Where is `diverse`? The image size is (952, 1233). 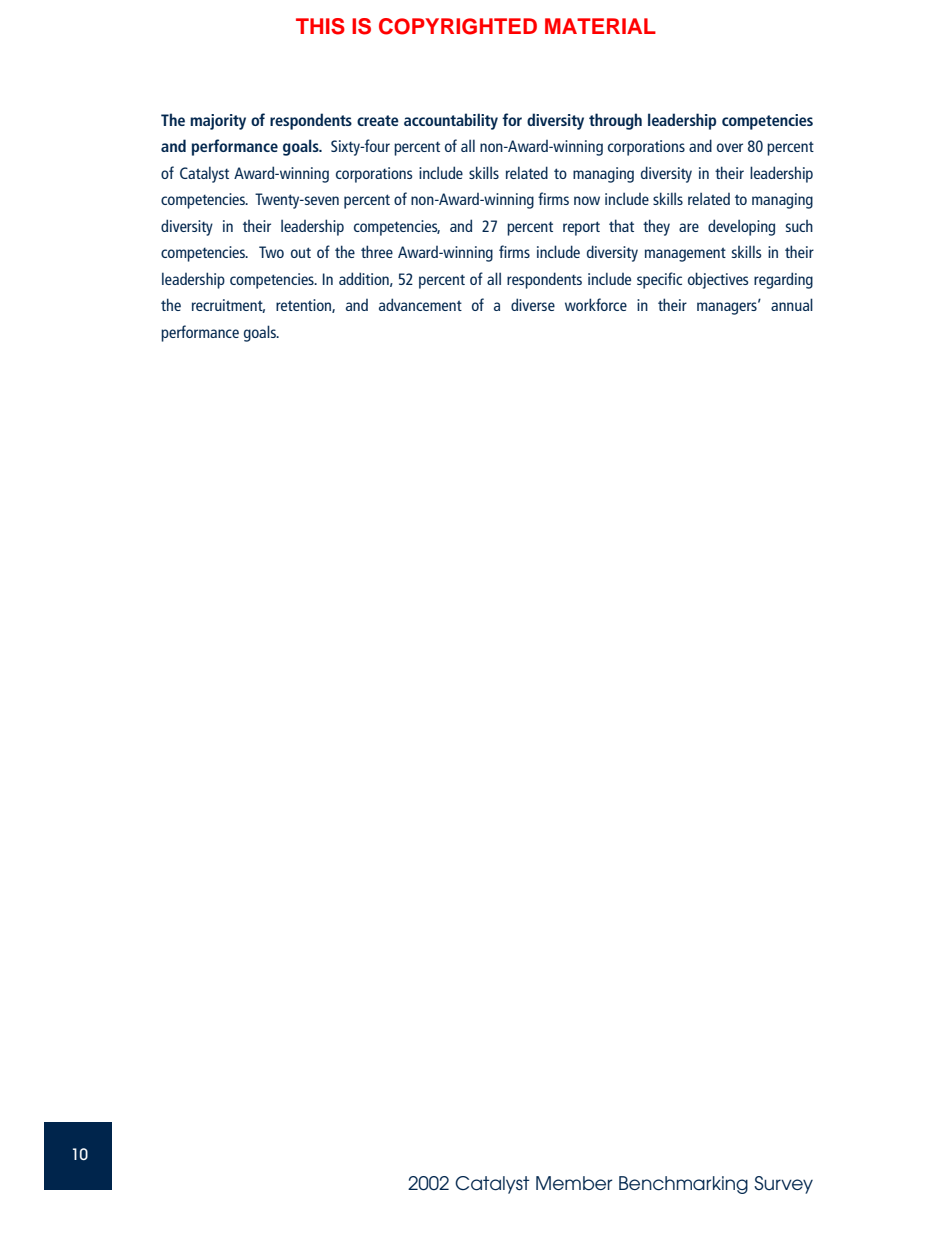 diverse is located at coordinates (533, 304).
